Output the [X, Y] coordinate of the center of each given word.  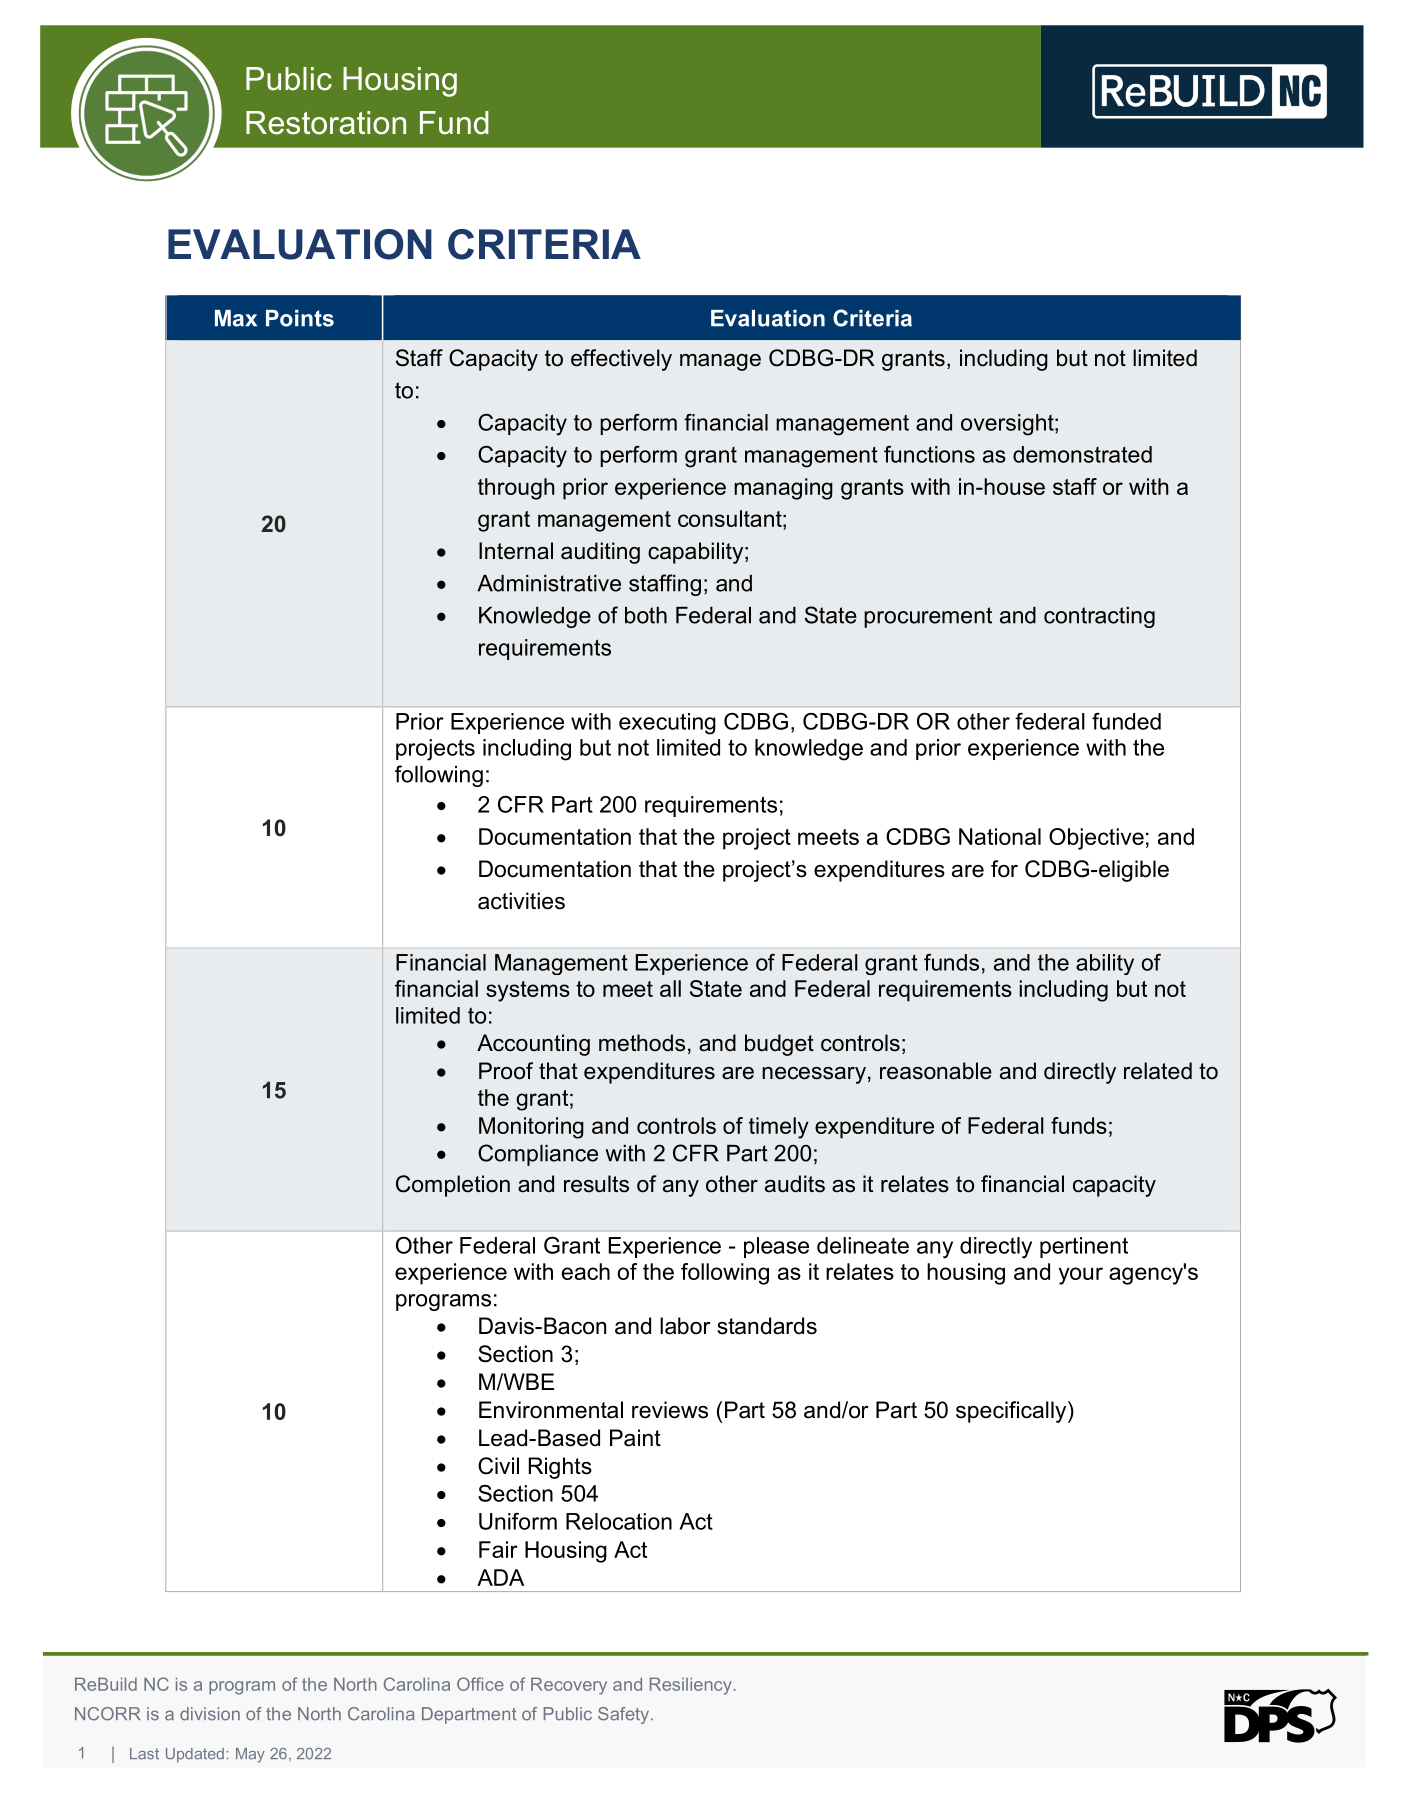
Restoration [326, 123]
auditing [600, 553]
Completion [453, 1186]
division [210, 1714]
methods [642, 1043]
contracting [1099, 617]
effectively [621, 360]
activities [521, 901]
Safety [625, 1715]
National [1000, 836]
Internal [516, 551]
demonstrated [1082, 454]
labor [685, 1326]
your [1081, 1276]
